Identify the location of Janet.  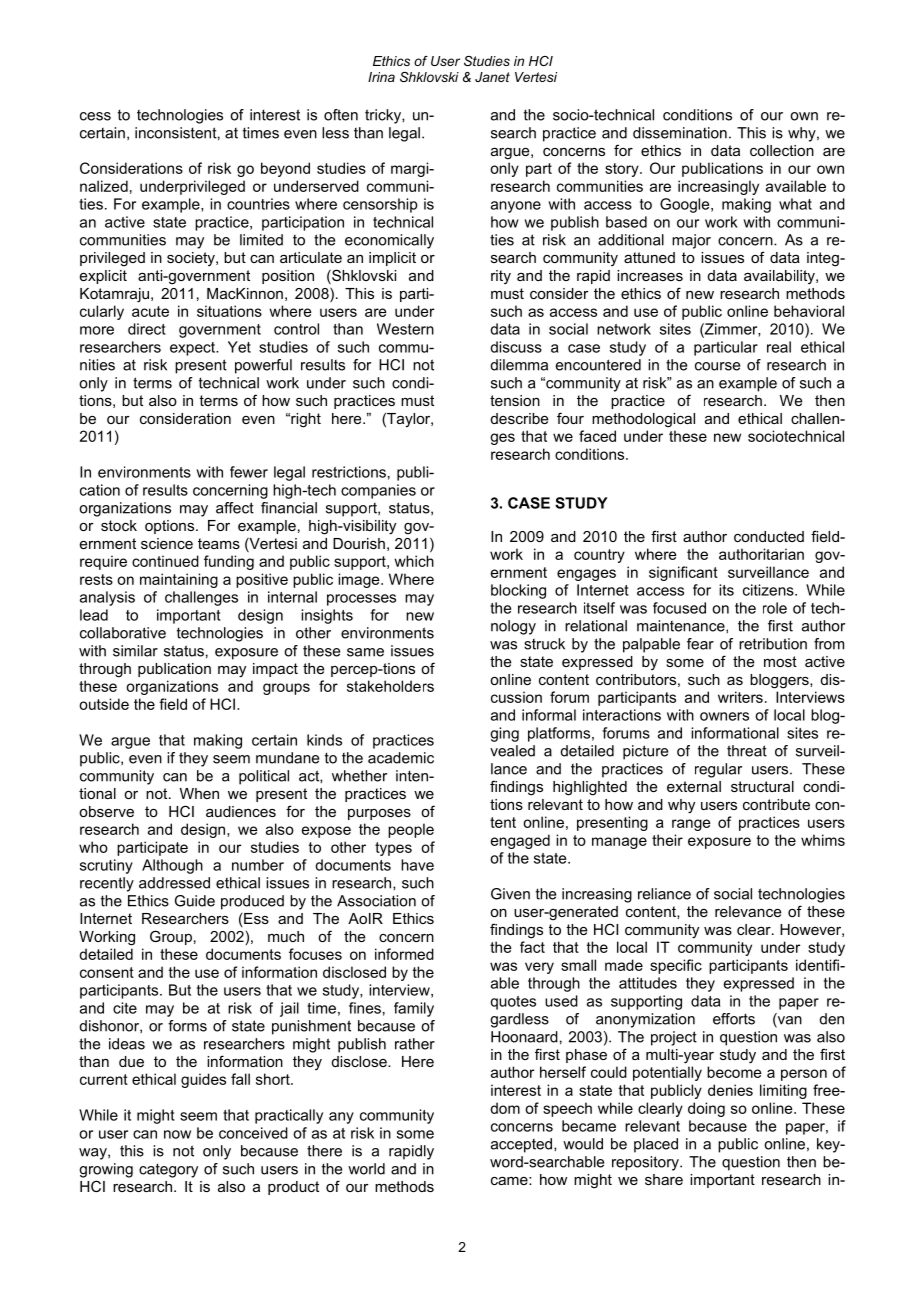
(492, 77).
